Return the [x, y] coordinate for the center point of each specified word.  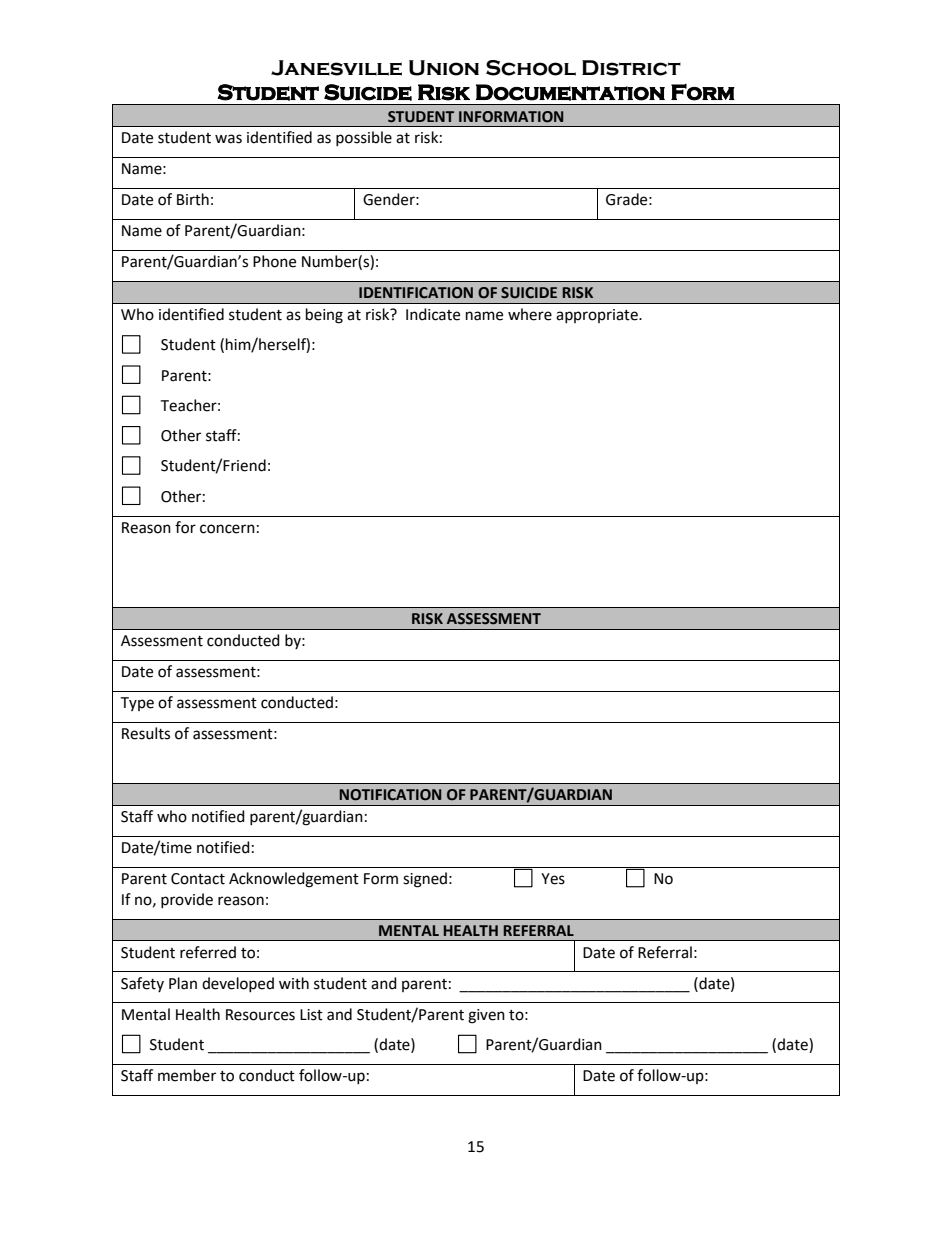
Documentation [570, 92]
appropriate [598, 316]
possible [364, 138]
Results [146, 733]
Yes [553, 879]
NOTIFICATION [390, 795]
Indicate [433, 314]
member [187, 1075]
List [311, 1015]
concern [227, 529]
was [228, 139]
